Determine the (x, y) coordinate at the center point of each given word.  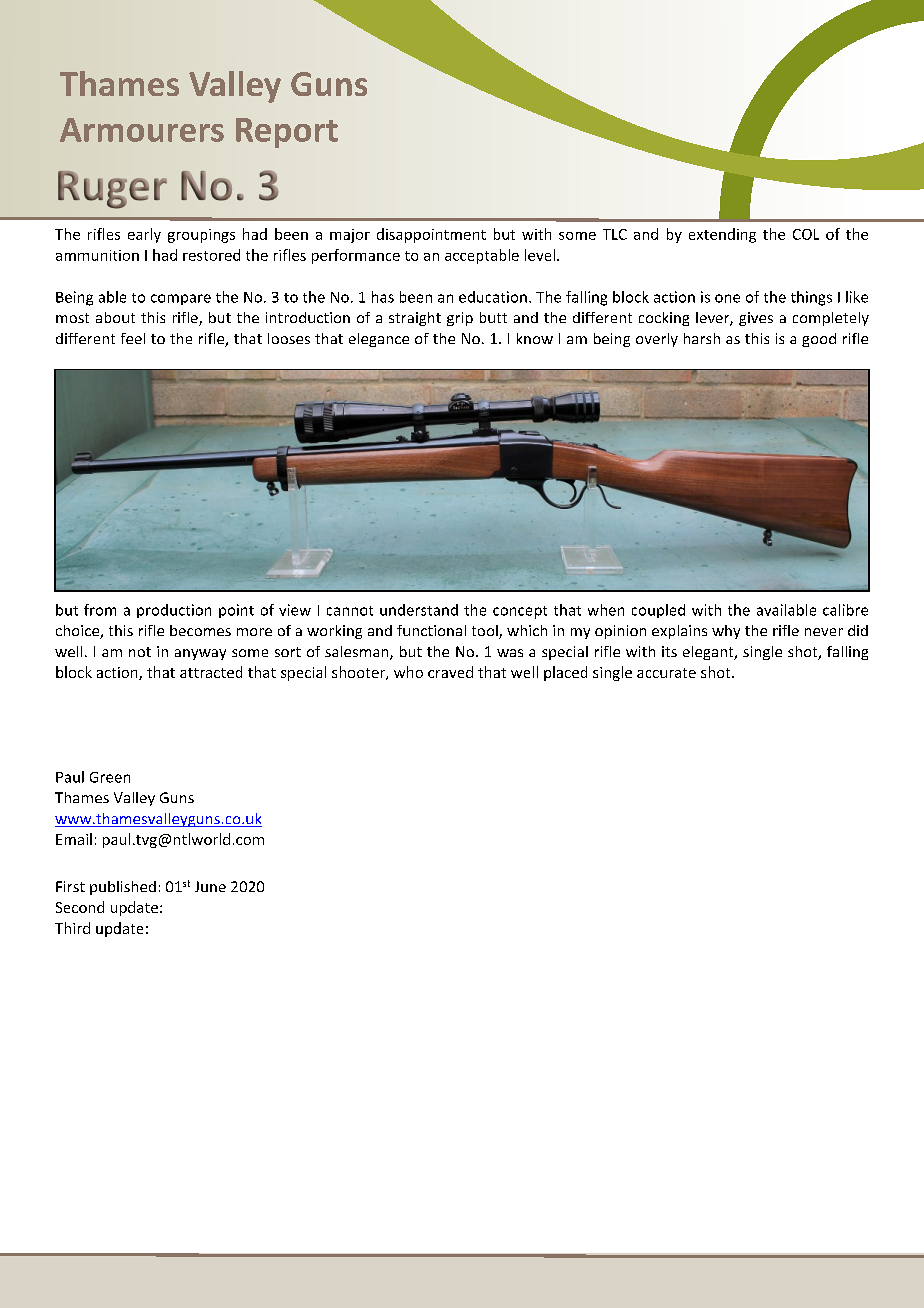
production (174, 611)
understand (419, 610)
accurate (666, 673)
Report (287, 133)
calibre (845, 610)
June (210, 886)
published (123, 888)
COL (806, 234)
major (350, 236)
